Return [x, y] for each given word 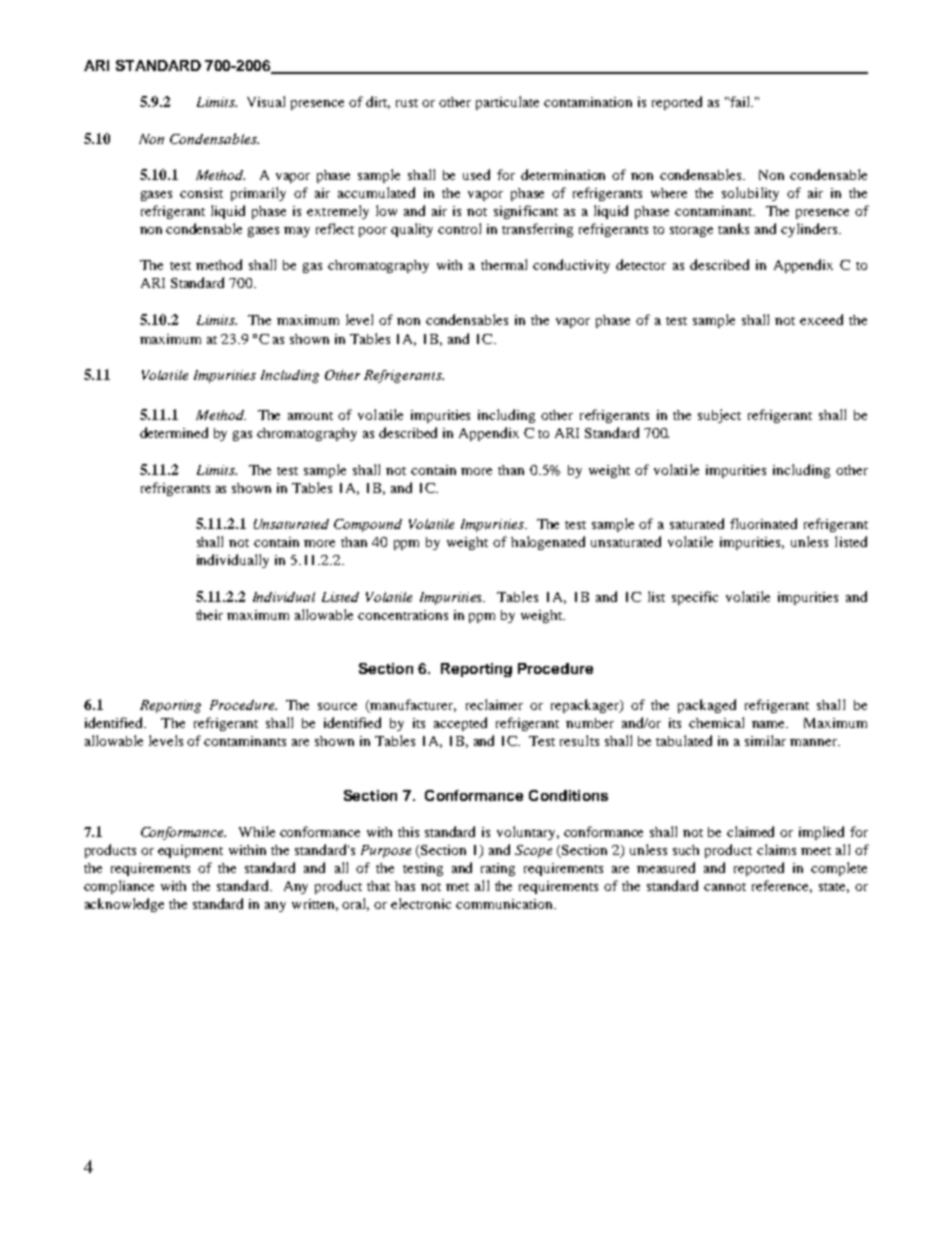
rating [498, 869]
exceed [821, 319]
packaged [707, 706]
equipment [190, 851]
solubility [750, 194]
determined [174, 432]
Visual [266, 101]
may [297, 232]
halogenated [548, 543]
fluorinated [763, 523]
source [337, 706]
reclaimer [494, 704]
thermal [504, 264]
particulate [507, 103]
